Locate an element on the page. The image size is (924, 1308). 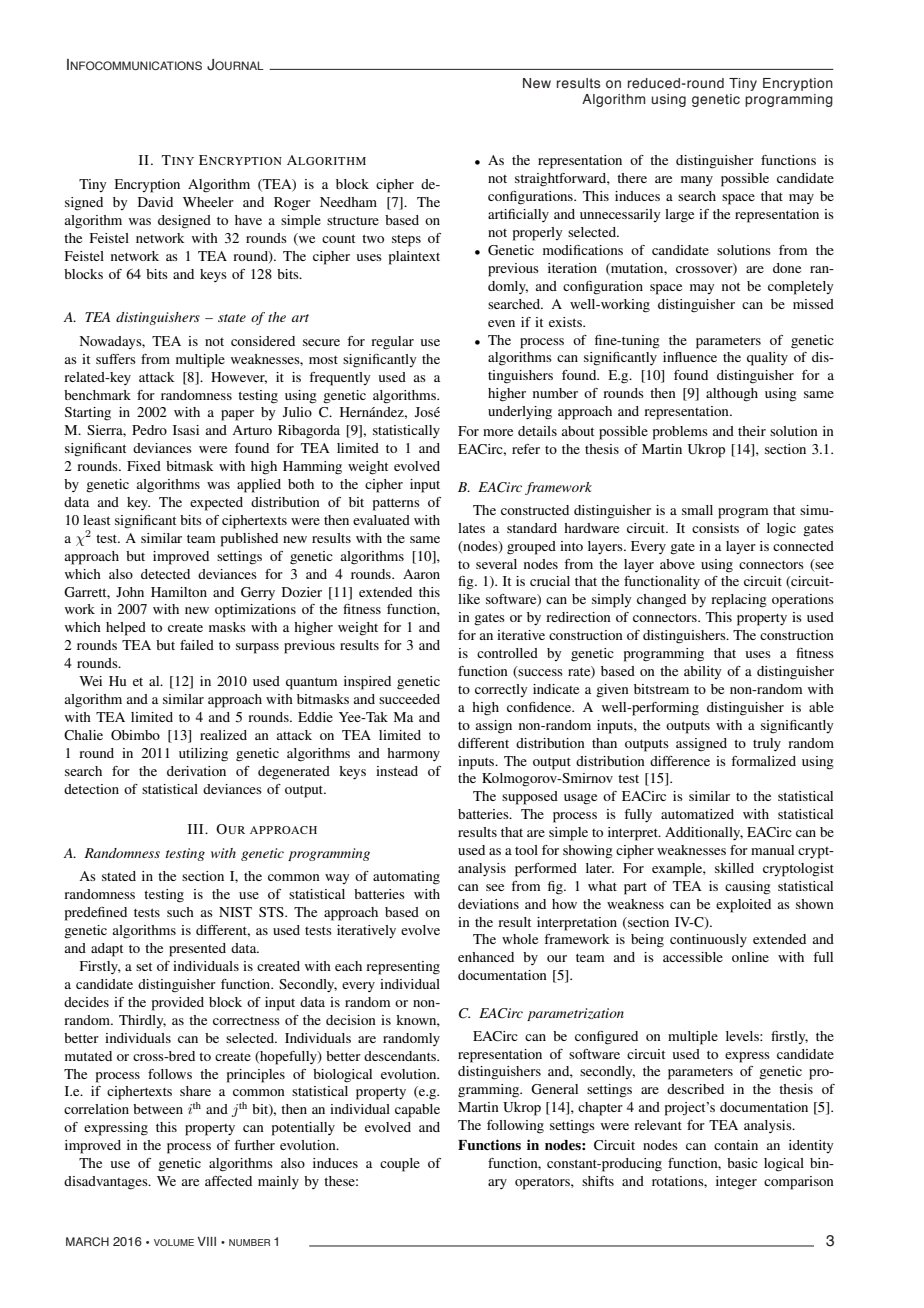
couple is located at coordinates (400, 1165).
